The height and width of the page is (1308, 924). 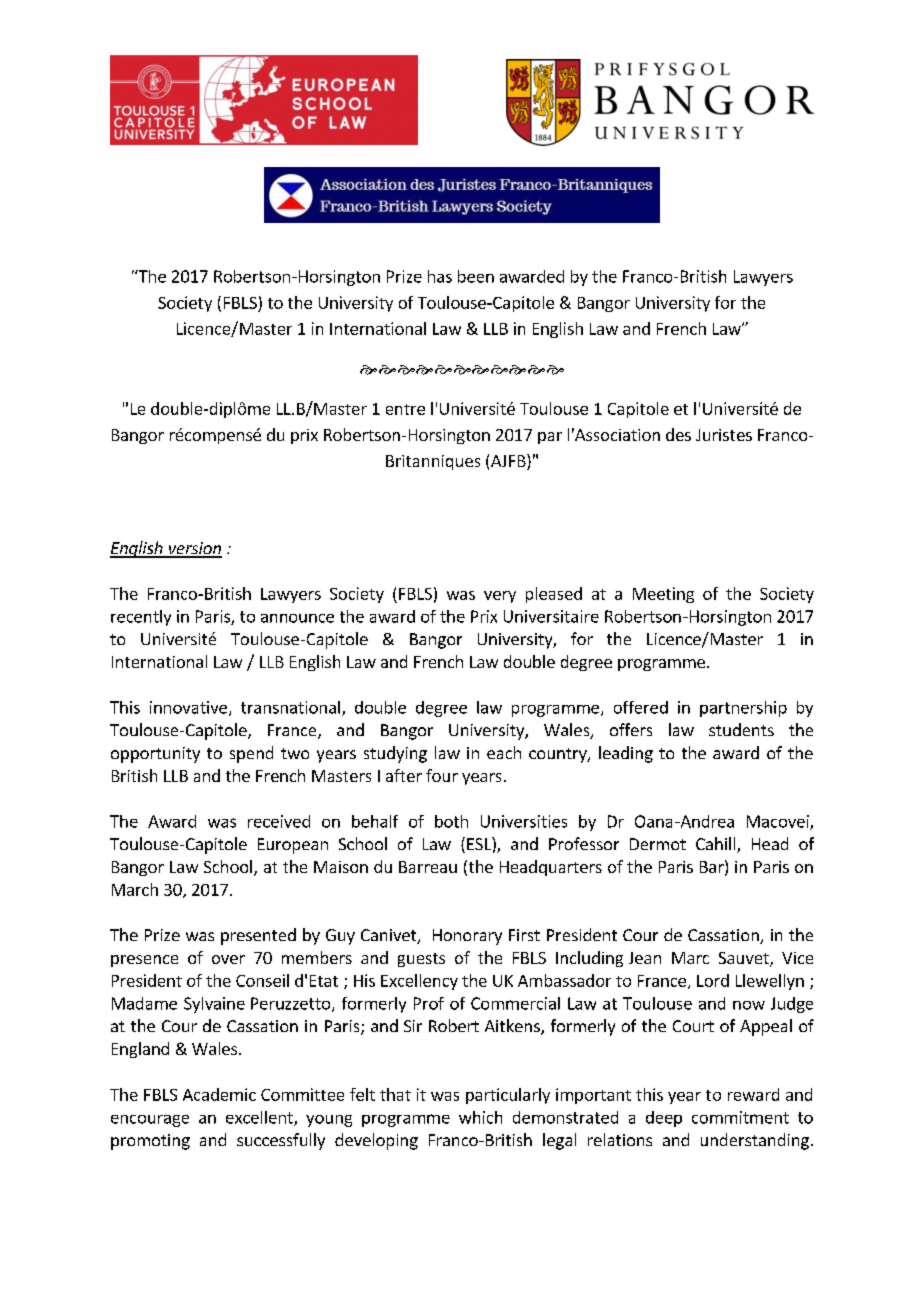 What do you see at coordinates (476, 276) in the page?
I see `been` at bounding box center [476, 276].
